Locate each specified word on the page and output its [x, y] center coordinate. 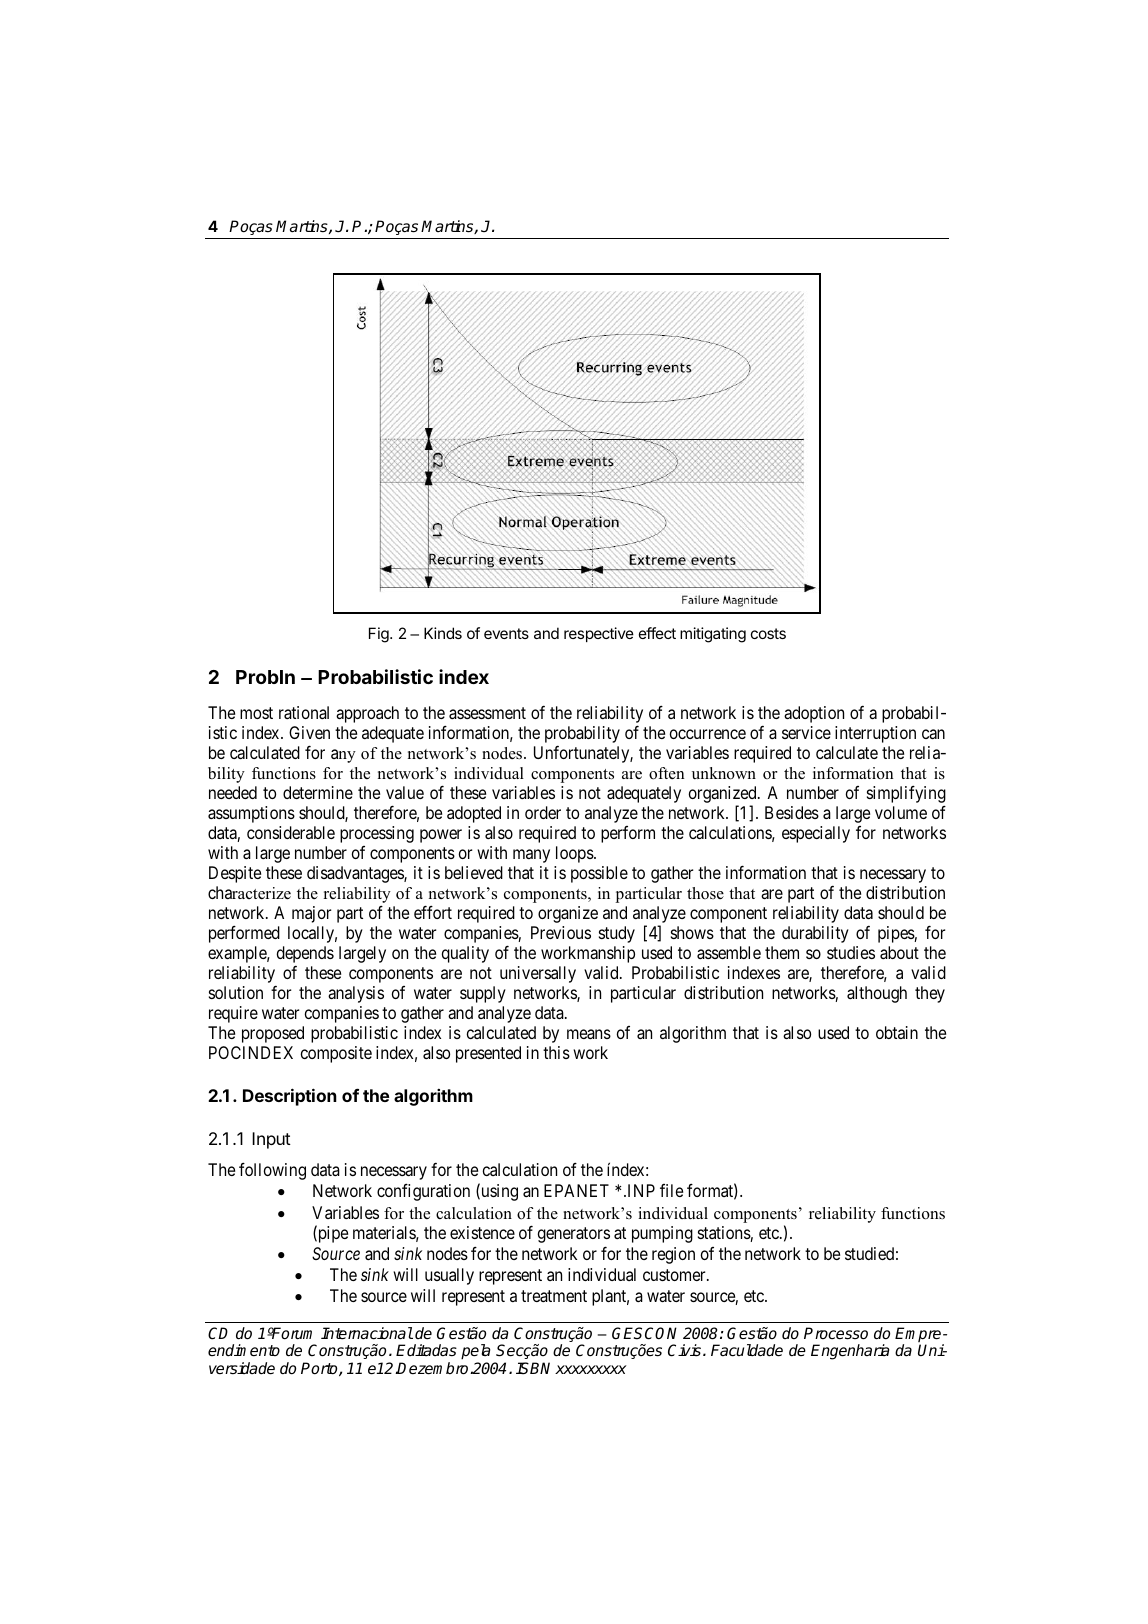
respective [599, 634]
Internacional [367, 1333]
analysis [356, 994]
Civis [684, 1350]
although [877, 994]
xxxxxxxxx [591, 1369]
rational [304, 712]
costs [768, 633]
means [589, 1034]
